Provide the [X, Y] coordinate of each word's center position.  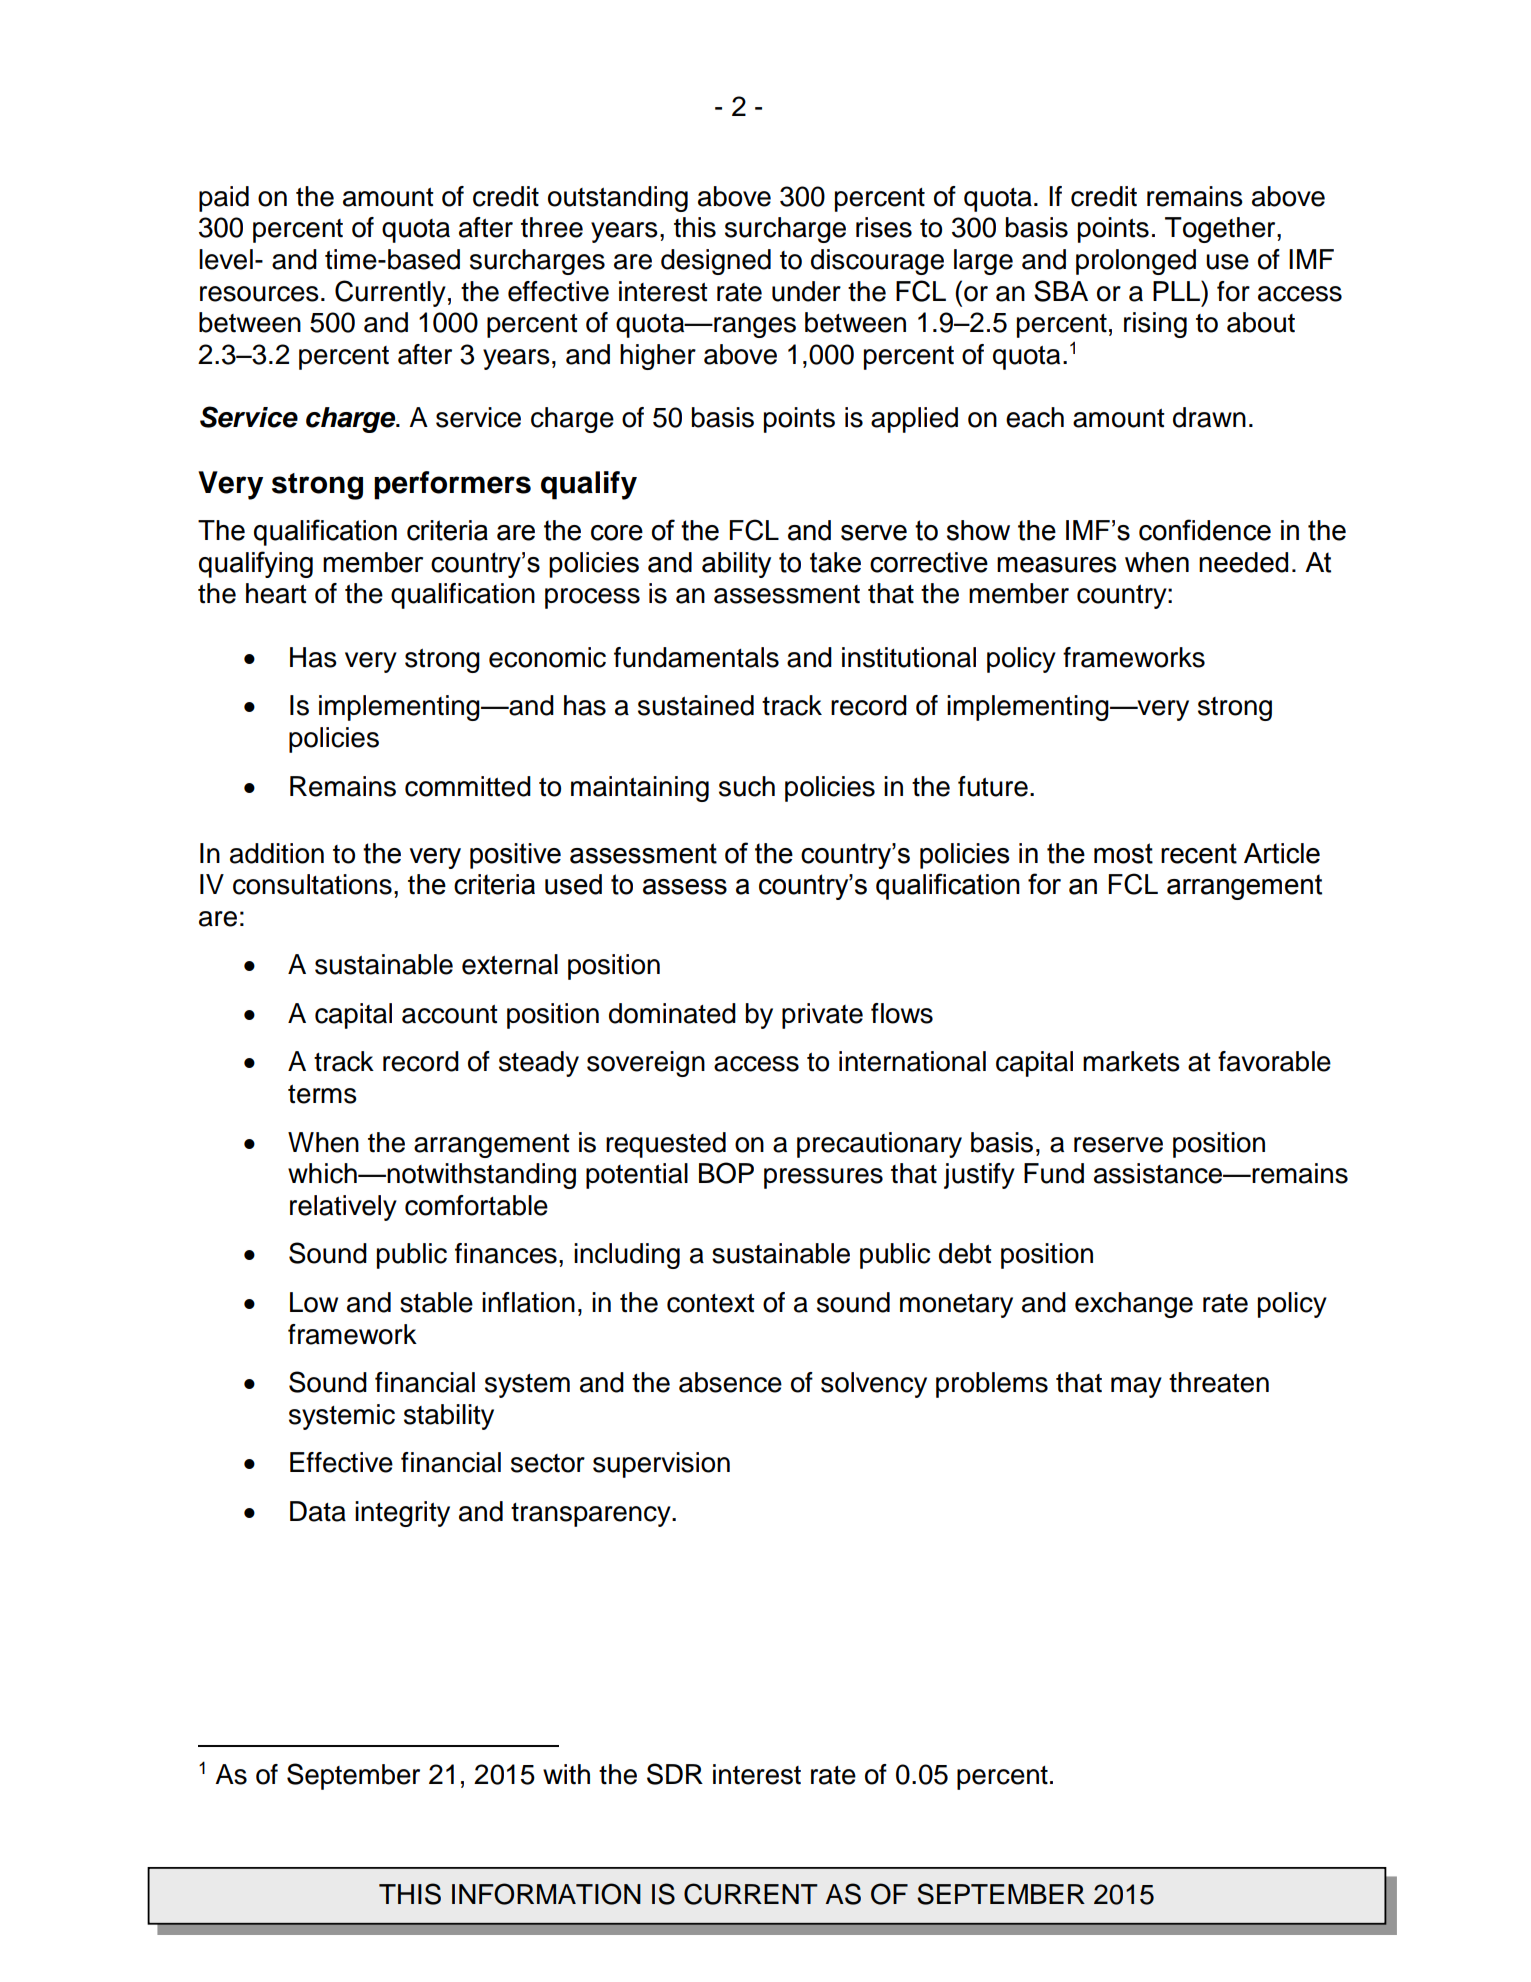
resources [259, 294]
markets [1131, 1061]
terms [322, 1094]
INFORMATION [546, 1894]
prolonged [1136, 262]
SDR [675, 1774]
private [822, 1016]
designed [716, 262]
